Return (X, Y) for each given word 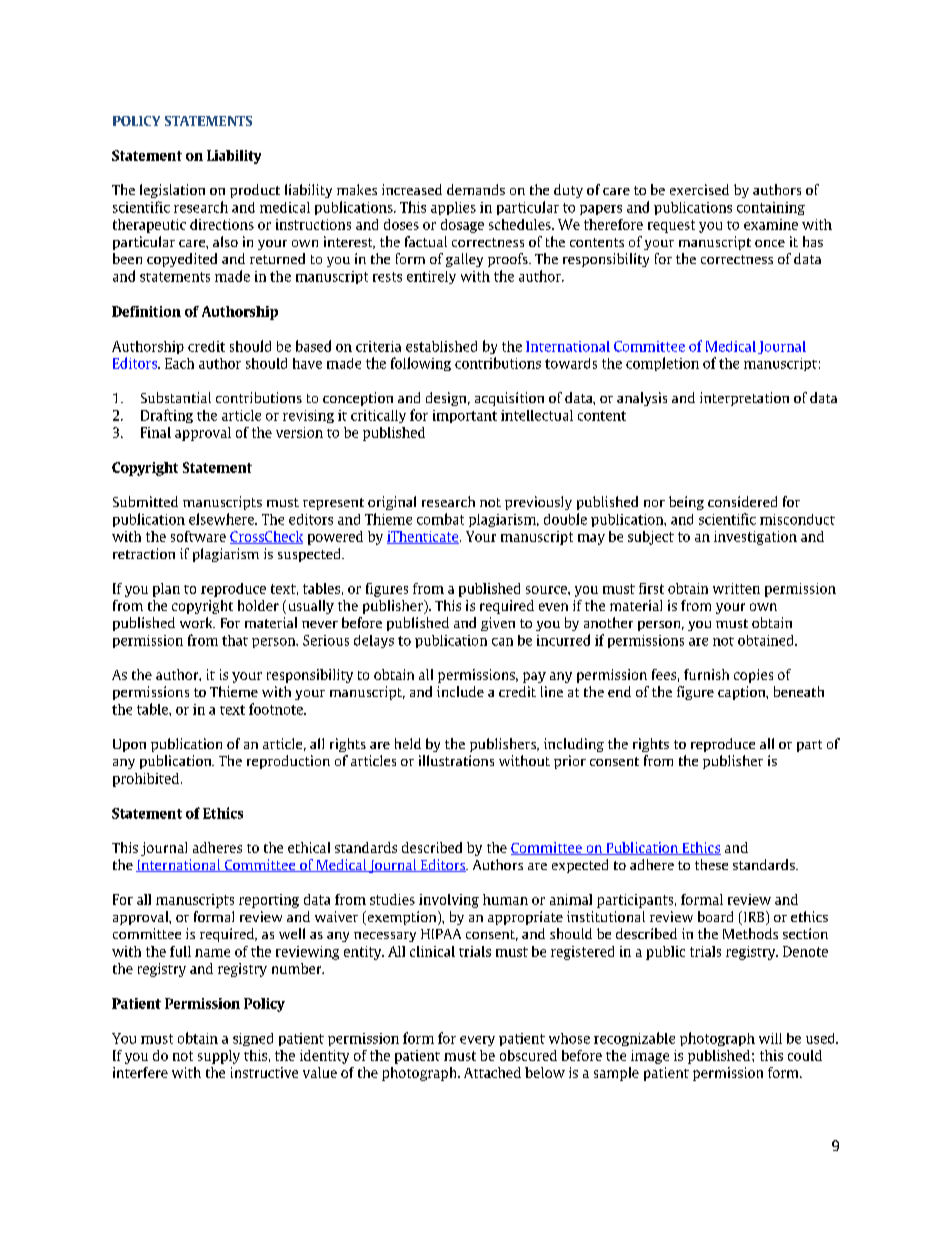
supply (219, 1057)
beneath (799, 691)
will (770, 1038)
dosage (462, 226)
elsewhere (223, 519)
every (477, 1041)
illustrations (456, 760)
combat (440, 519)
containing (771, 208)
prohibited (147, 780)
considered (742, 501)
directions (222, 224)
